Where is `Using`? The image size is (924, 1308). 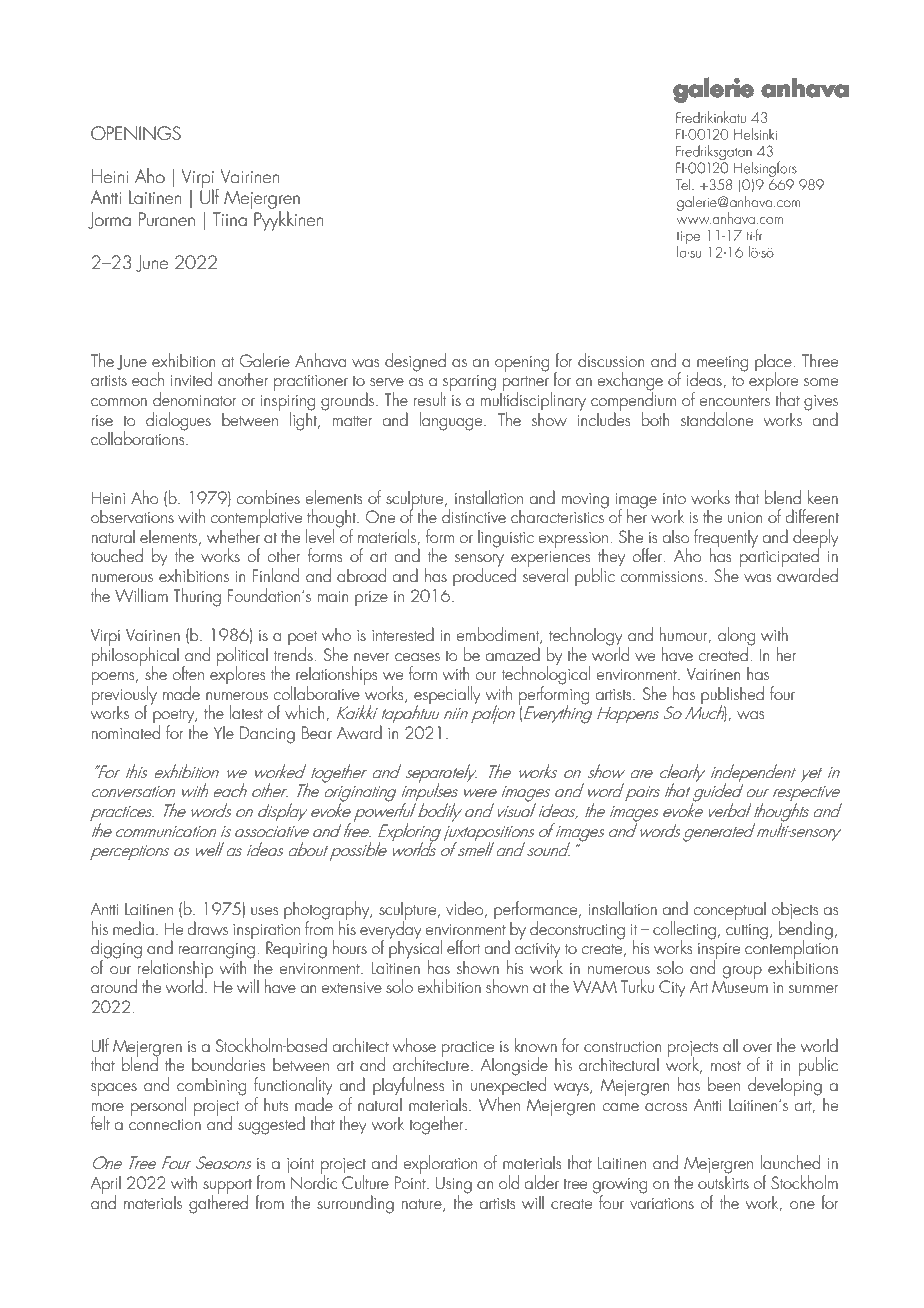 Using is located at coordinates (453, 1186).
